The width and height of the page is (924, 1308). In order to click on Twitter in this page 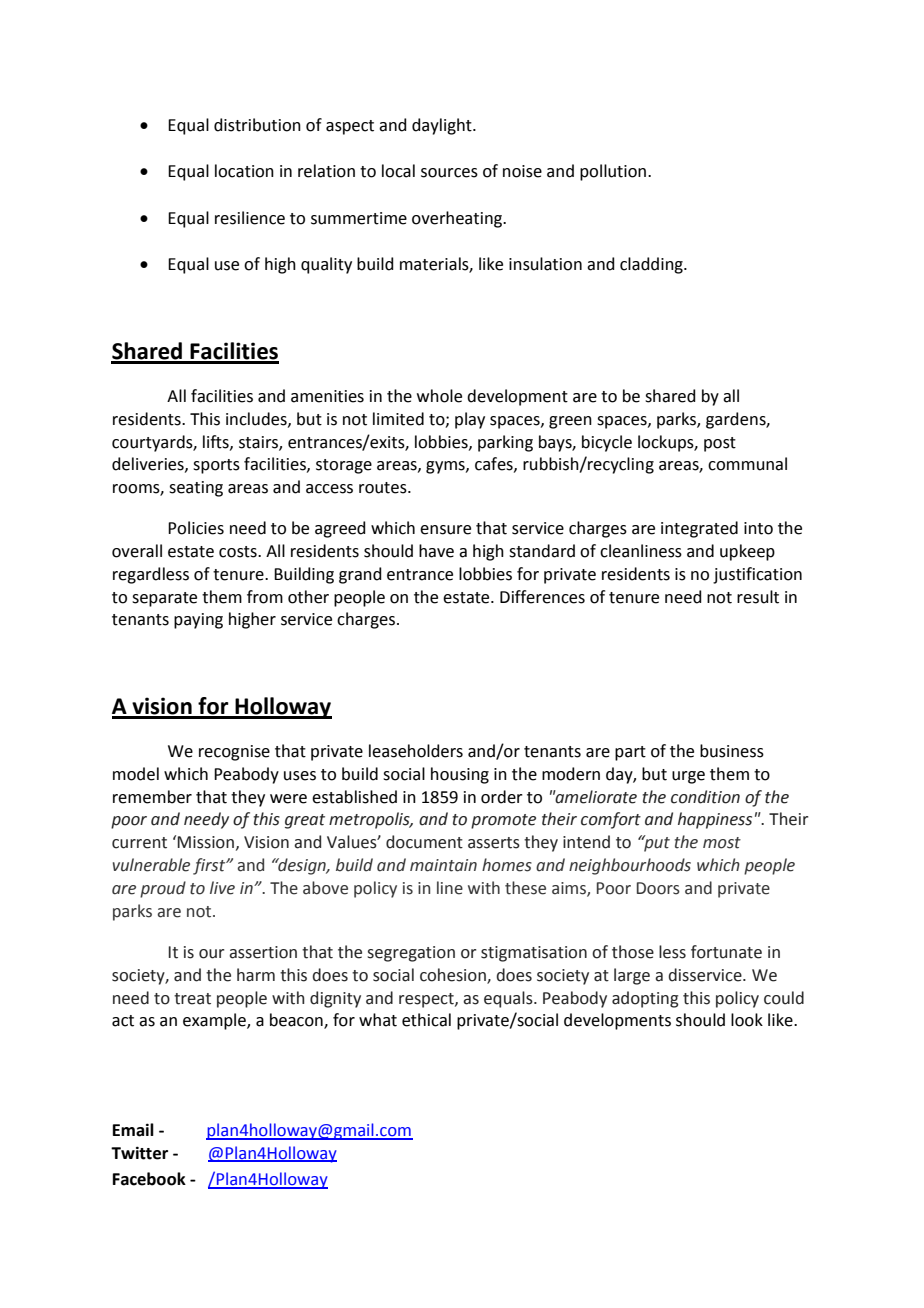, I will do `click(139, 1153)`.
